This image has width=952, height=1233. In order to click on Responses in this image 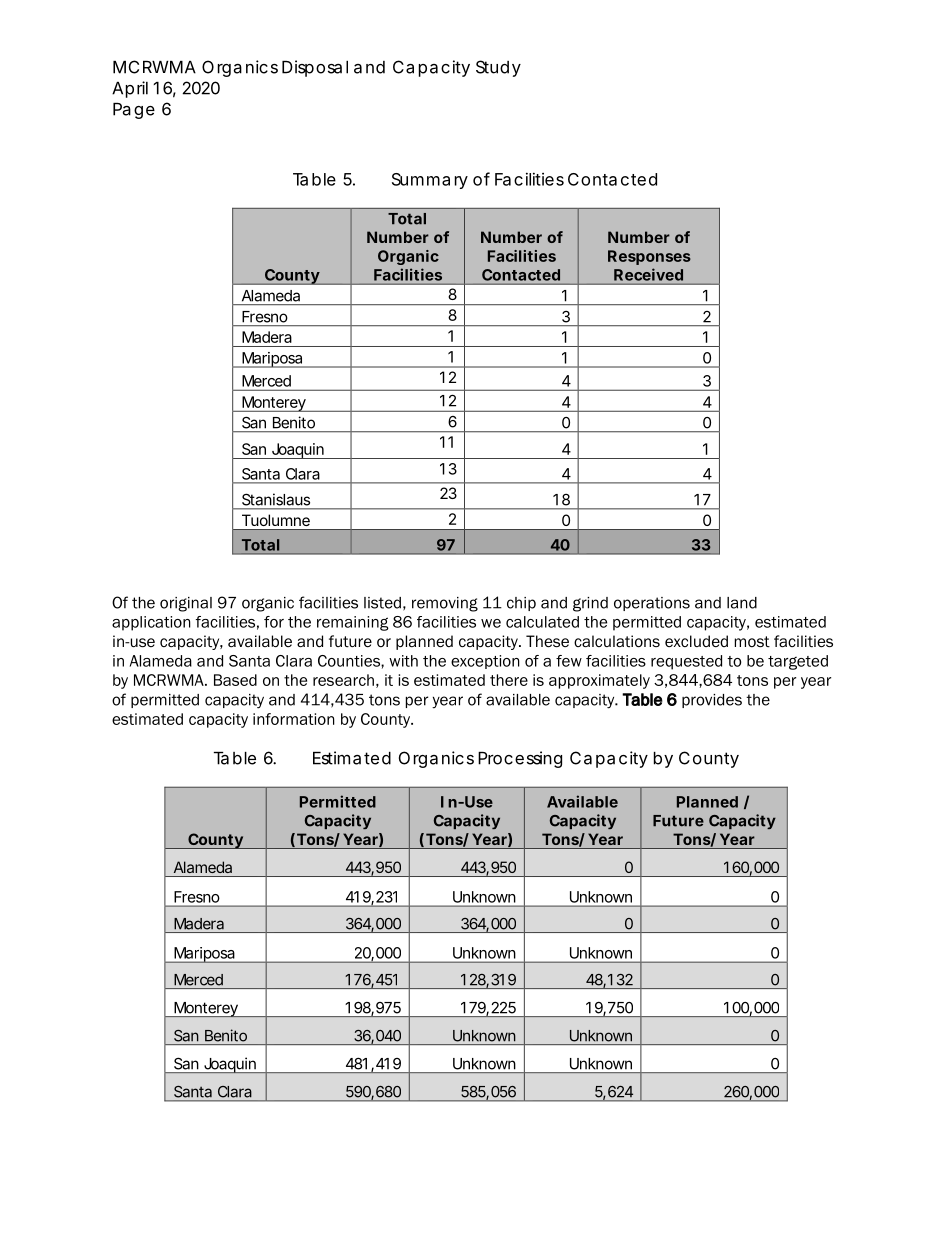, I will do `click(649, 257)`.
